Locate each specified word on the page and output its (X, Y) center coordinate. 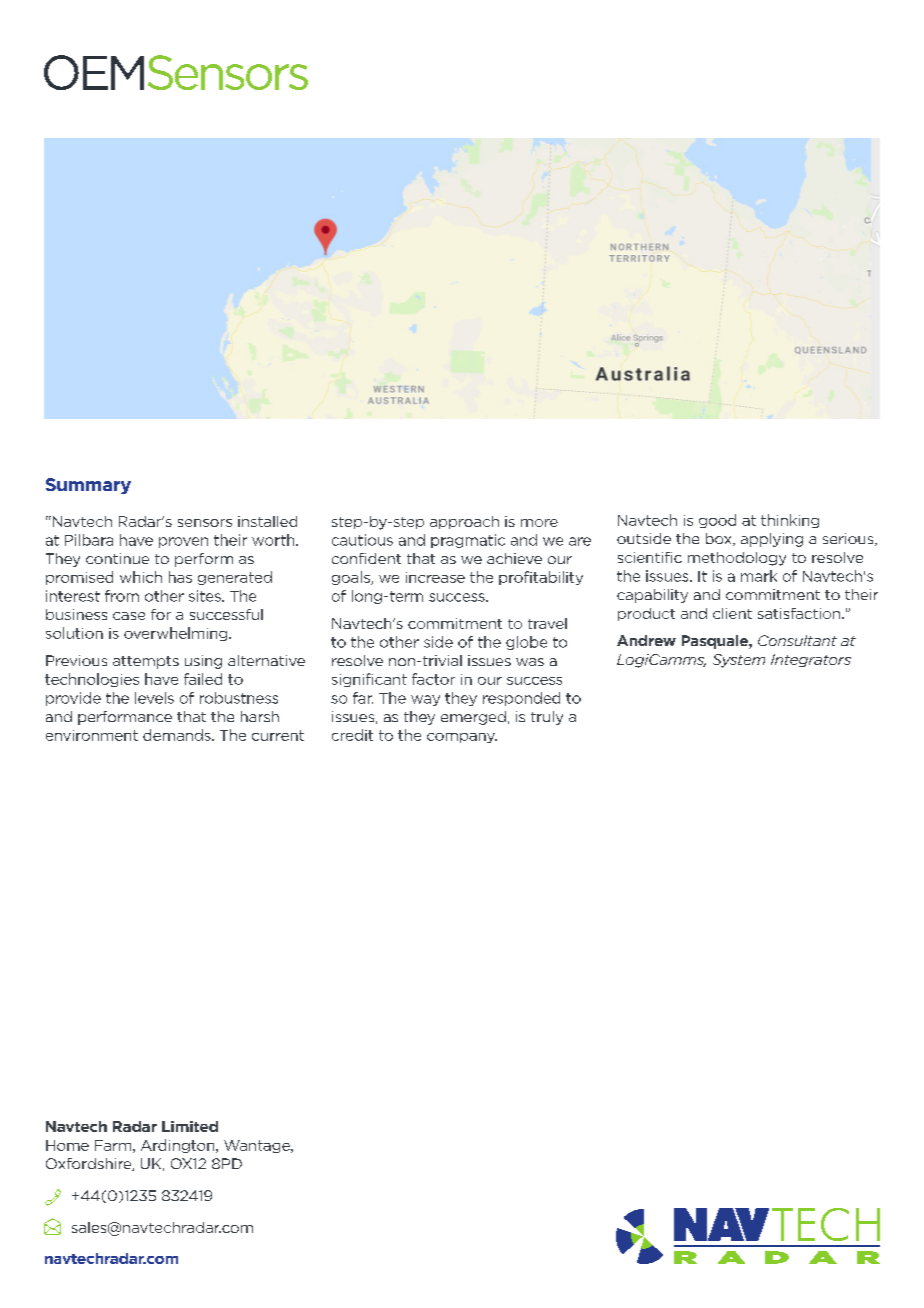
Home (67, 1145)
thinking (790, 521)
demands (178, 735)
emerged (473, 718)
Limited (190, 1126)
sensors (205, 523)
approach (464, 522)
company (462, 738)
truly (547, 718)
